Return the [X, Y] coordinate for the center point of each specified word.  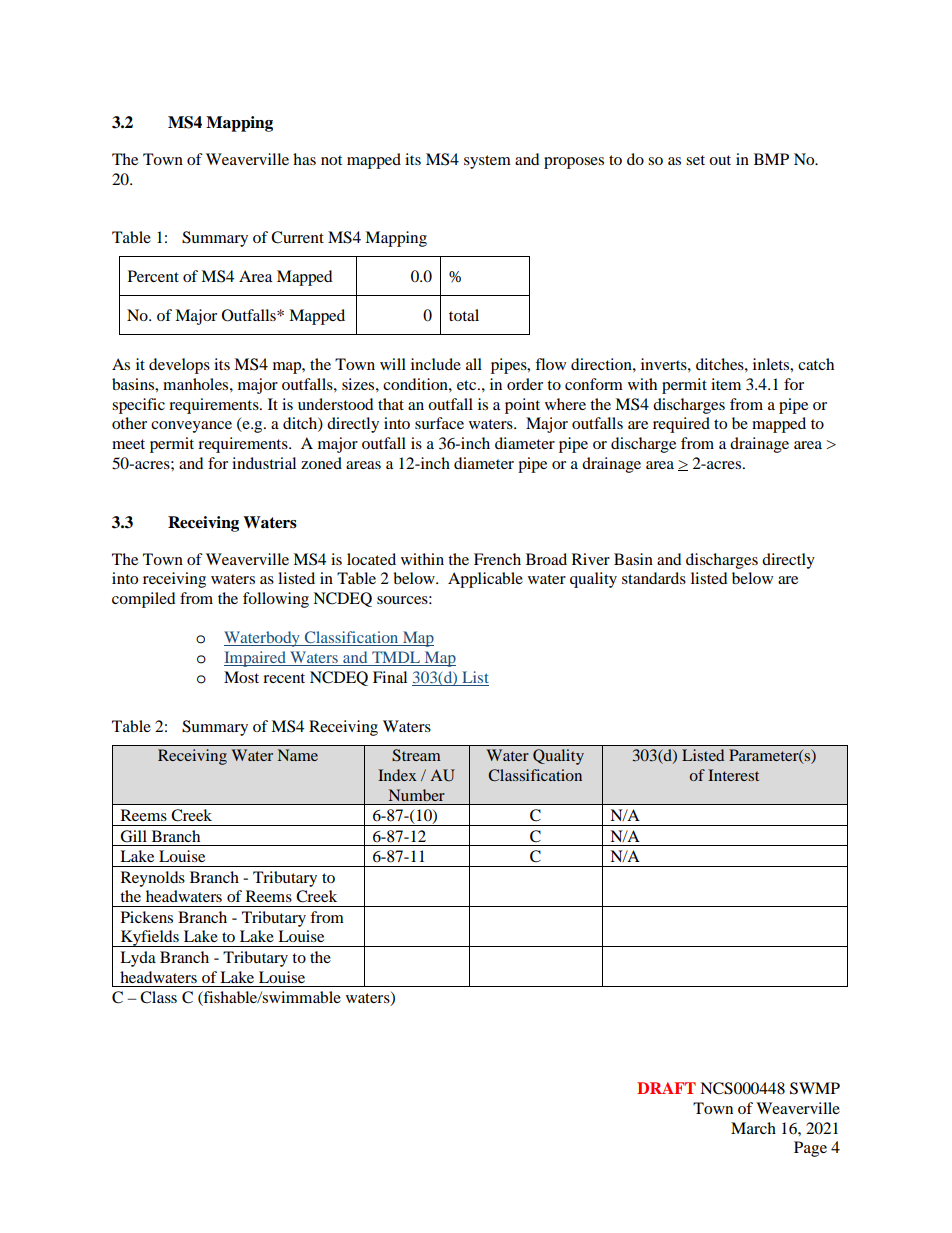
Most [241, 677]
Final [390, 677]
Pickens [147, 917]
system [487, 162]
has [304, 159]
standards [654, 578]
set [695, 160]
